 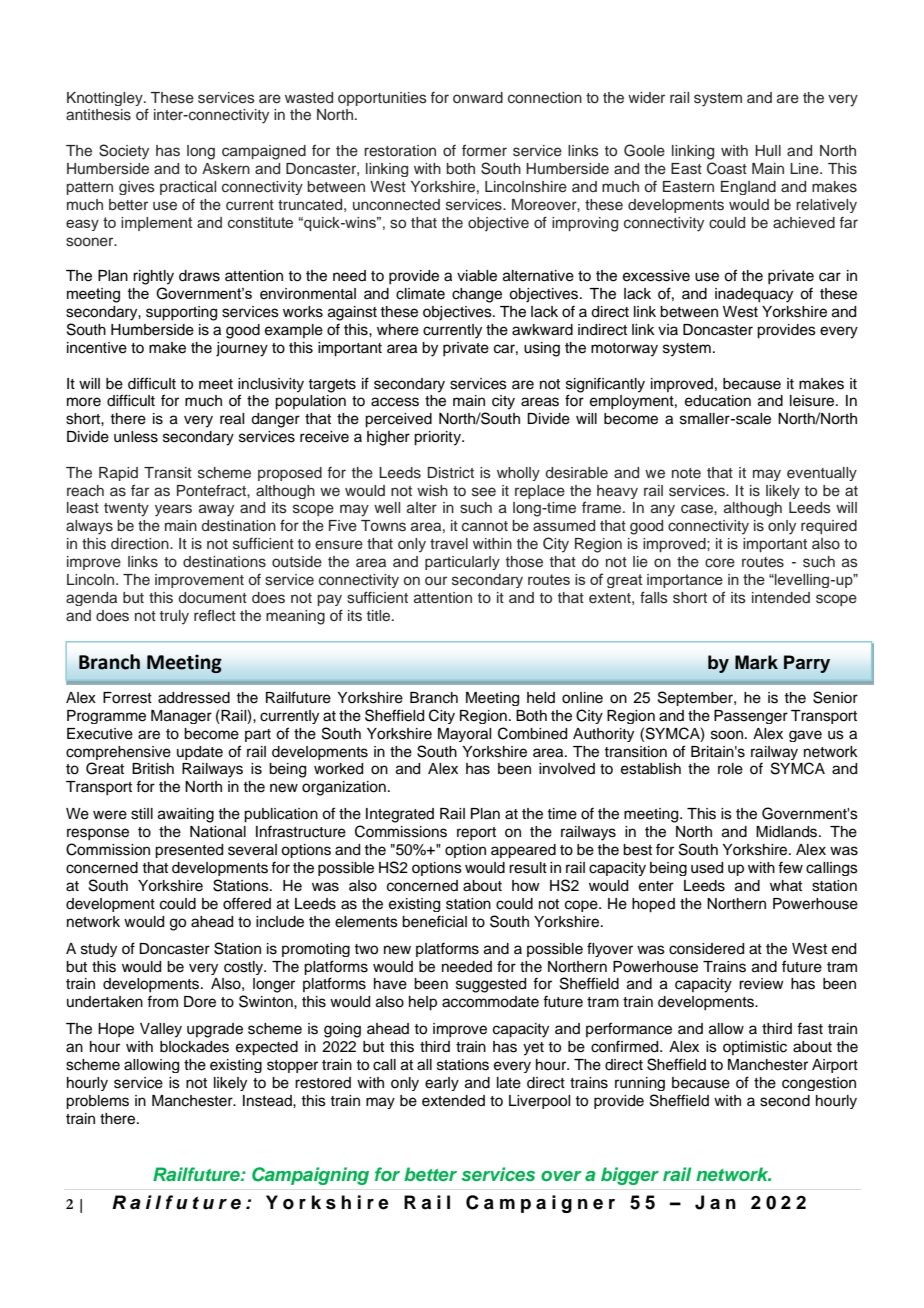 I want to click on Hull, so click(x=768, y=151).
